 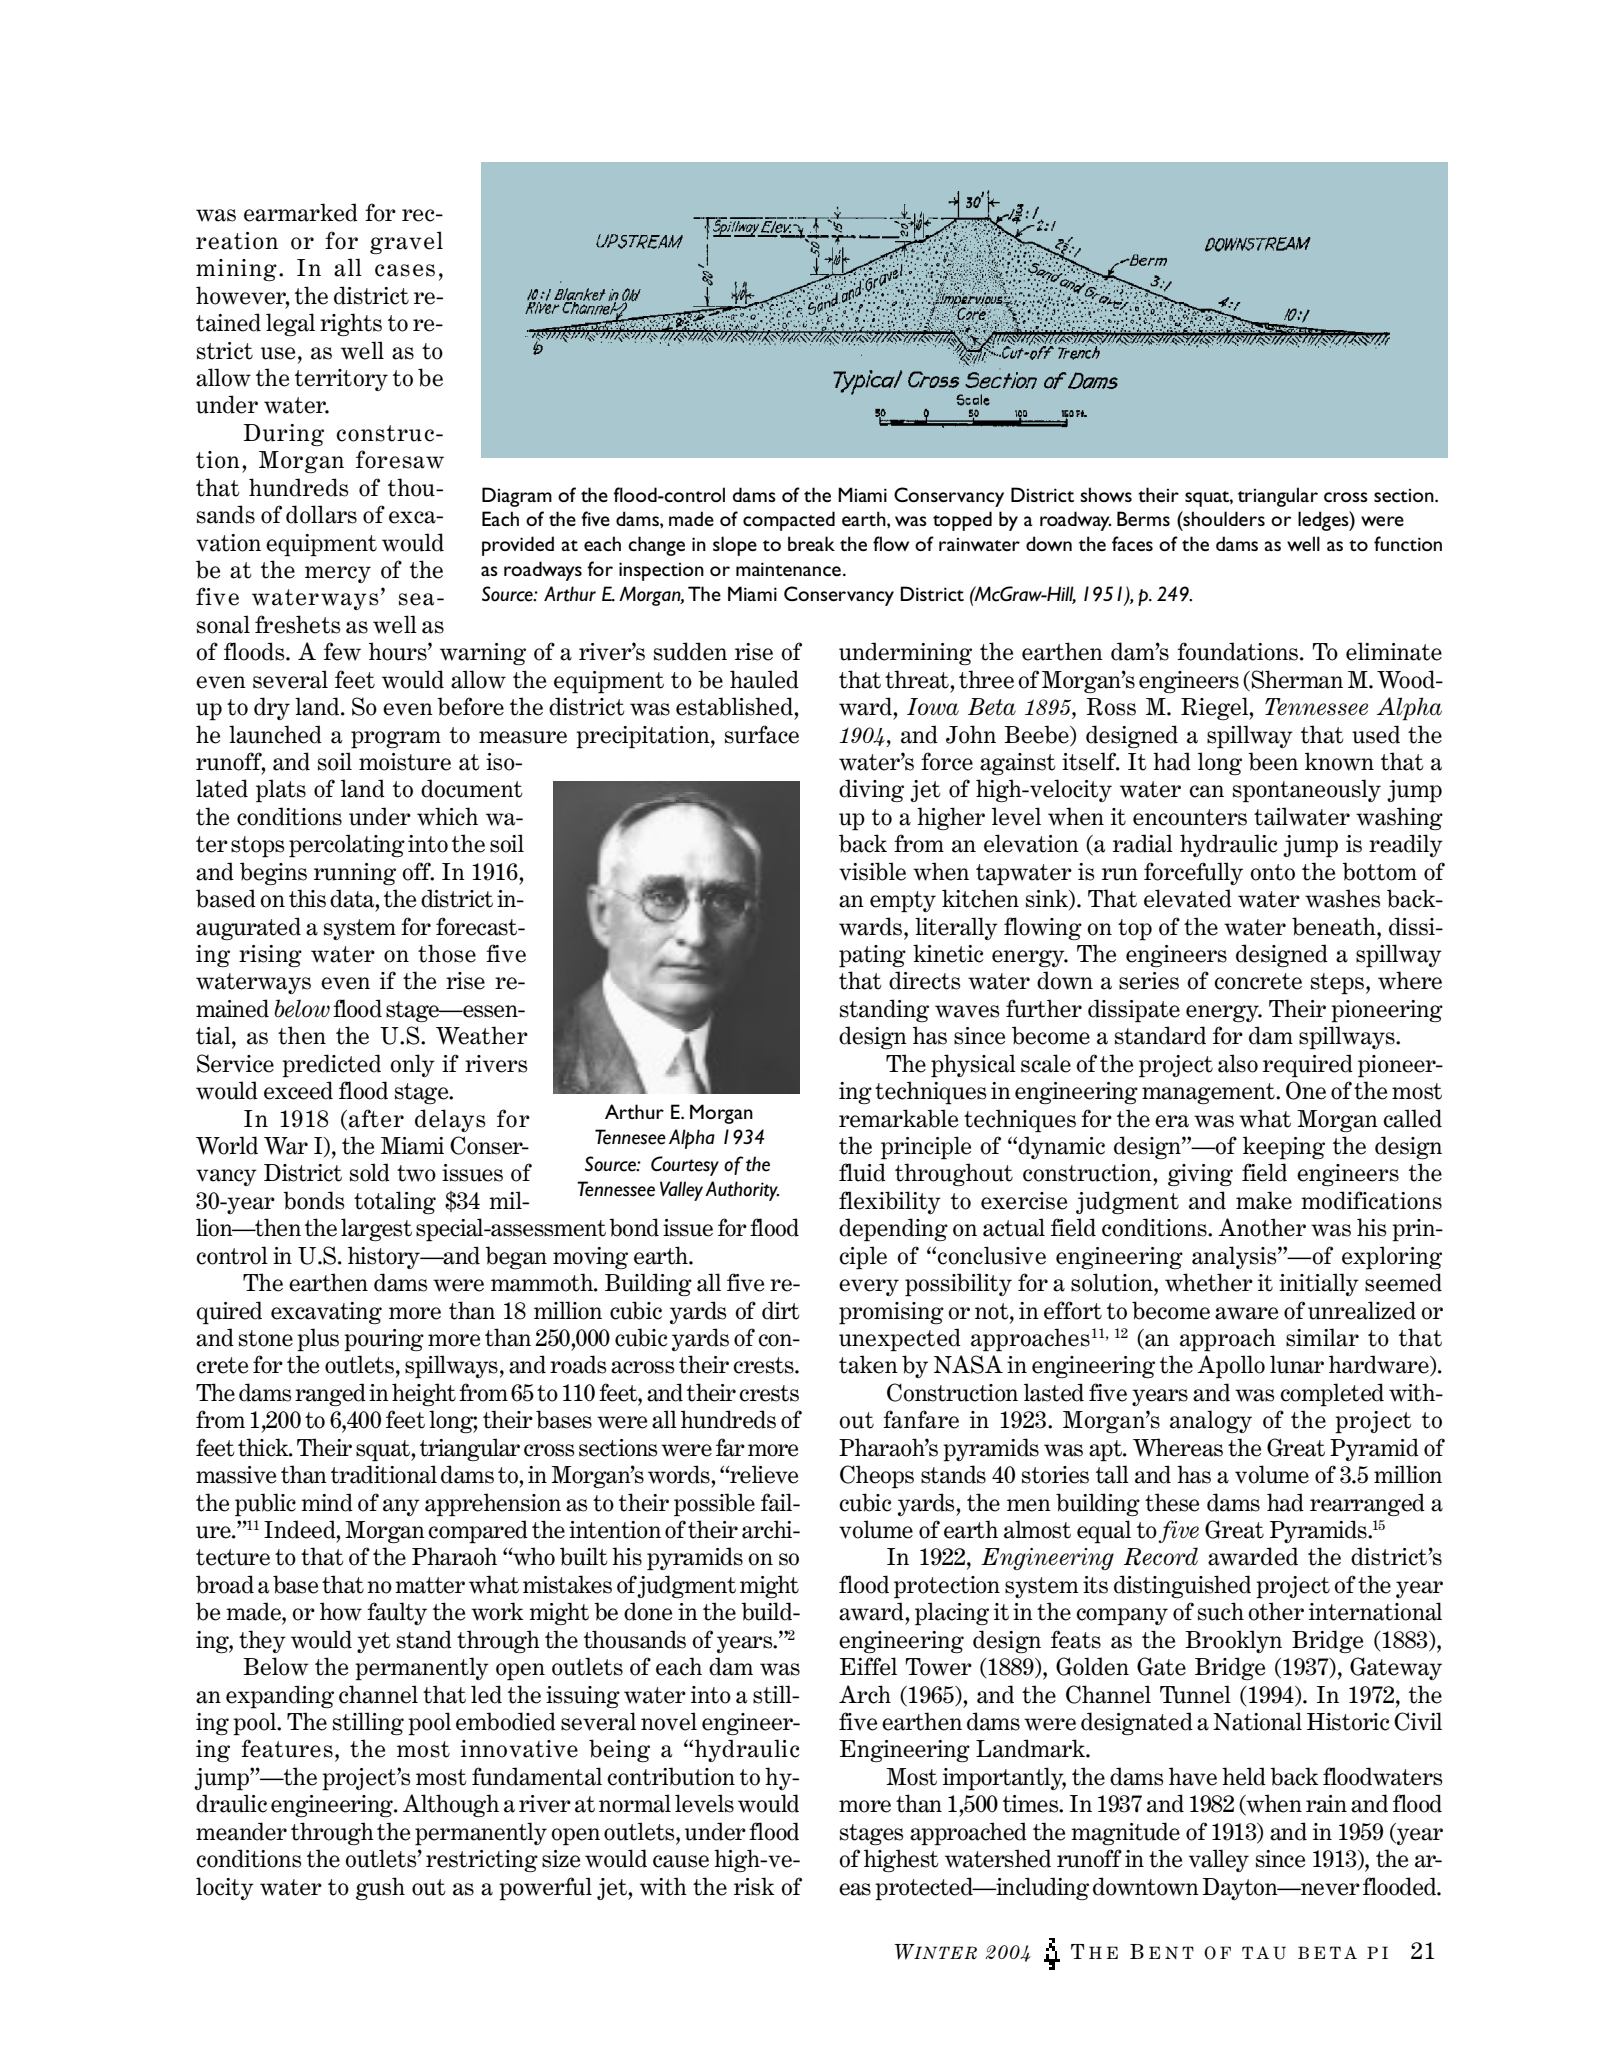 I want to click on predicted, so click(x=331, y=1066).
